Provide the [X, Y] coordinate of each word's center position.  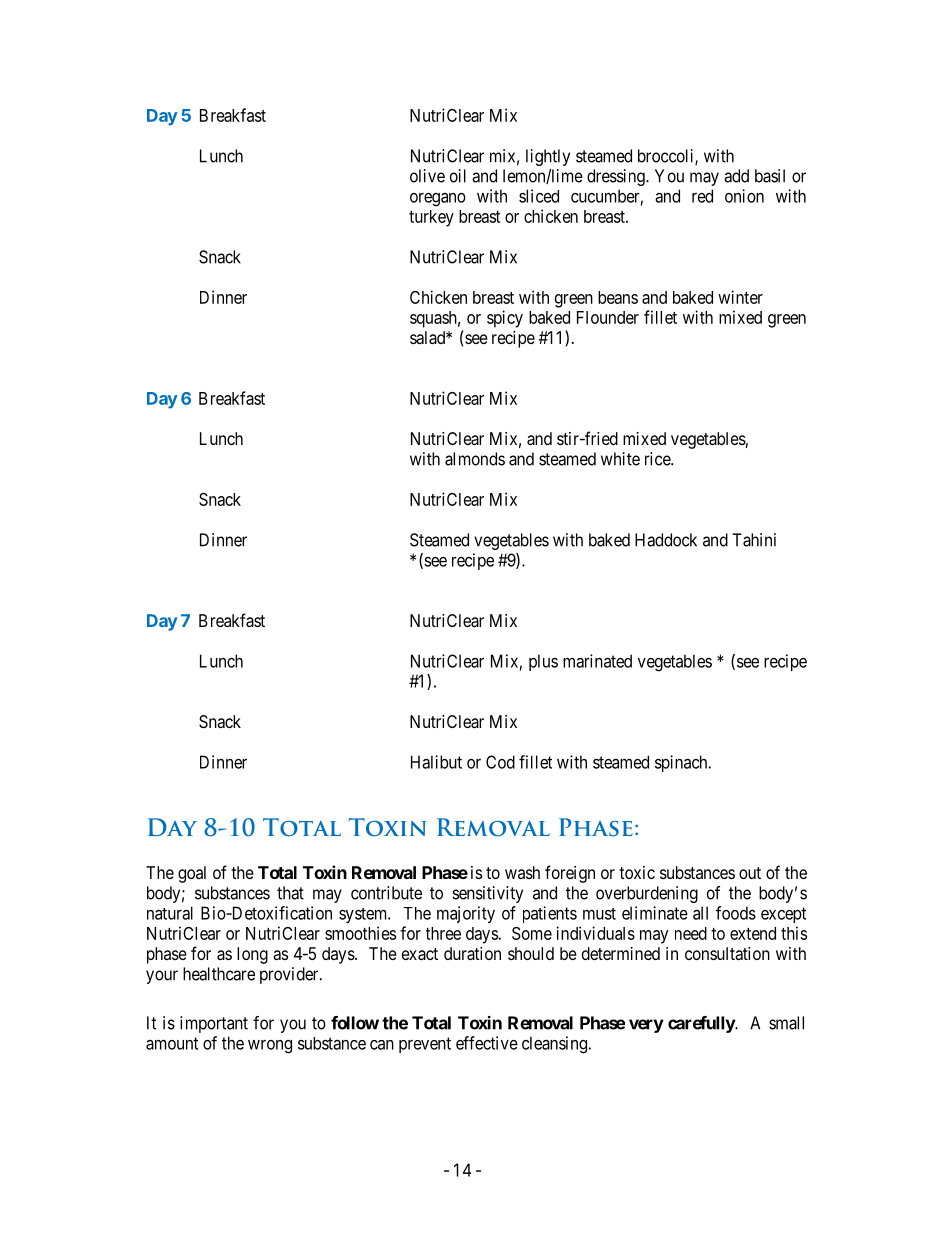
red [702, 196]
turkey [431, 218]
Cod [500, 762]
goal [192, 874]
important [214, 1024]
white [620, 459]
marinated [597, 661]
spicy [505, 319]
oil [458, 176]
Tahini [754, 540]
